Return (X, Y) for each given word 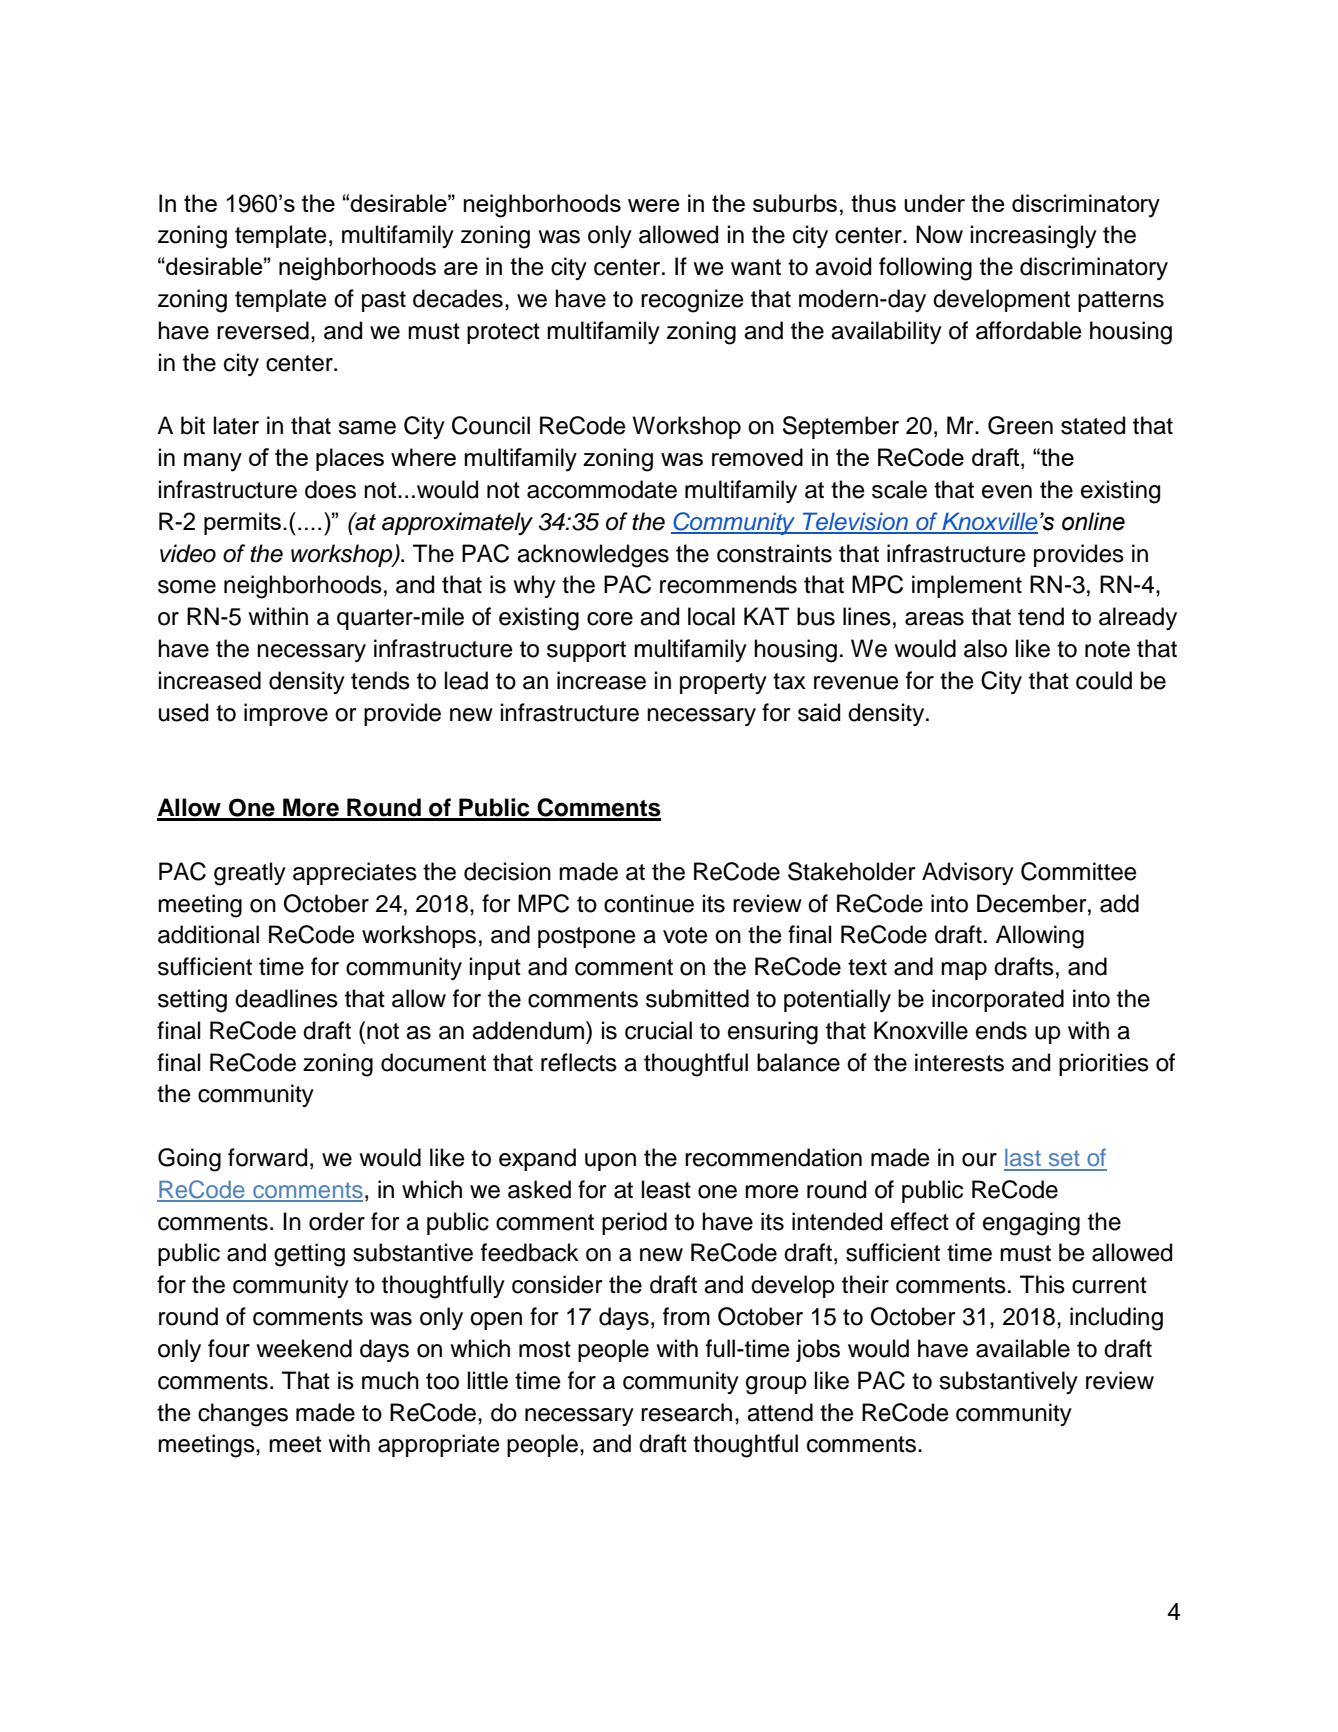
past (384, 301)
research (686, 1412)
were (654, 205)
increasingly (1034, 237)
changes (243, 1415)
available (1023, 1348)
